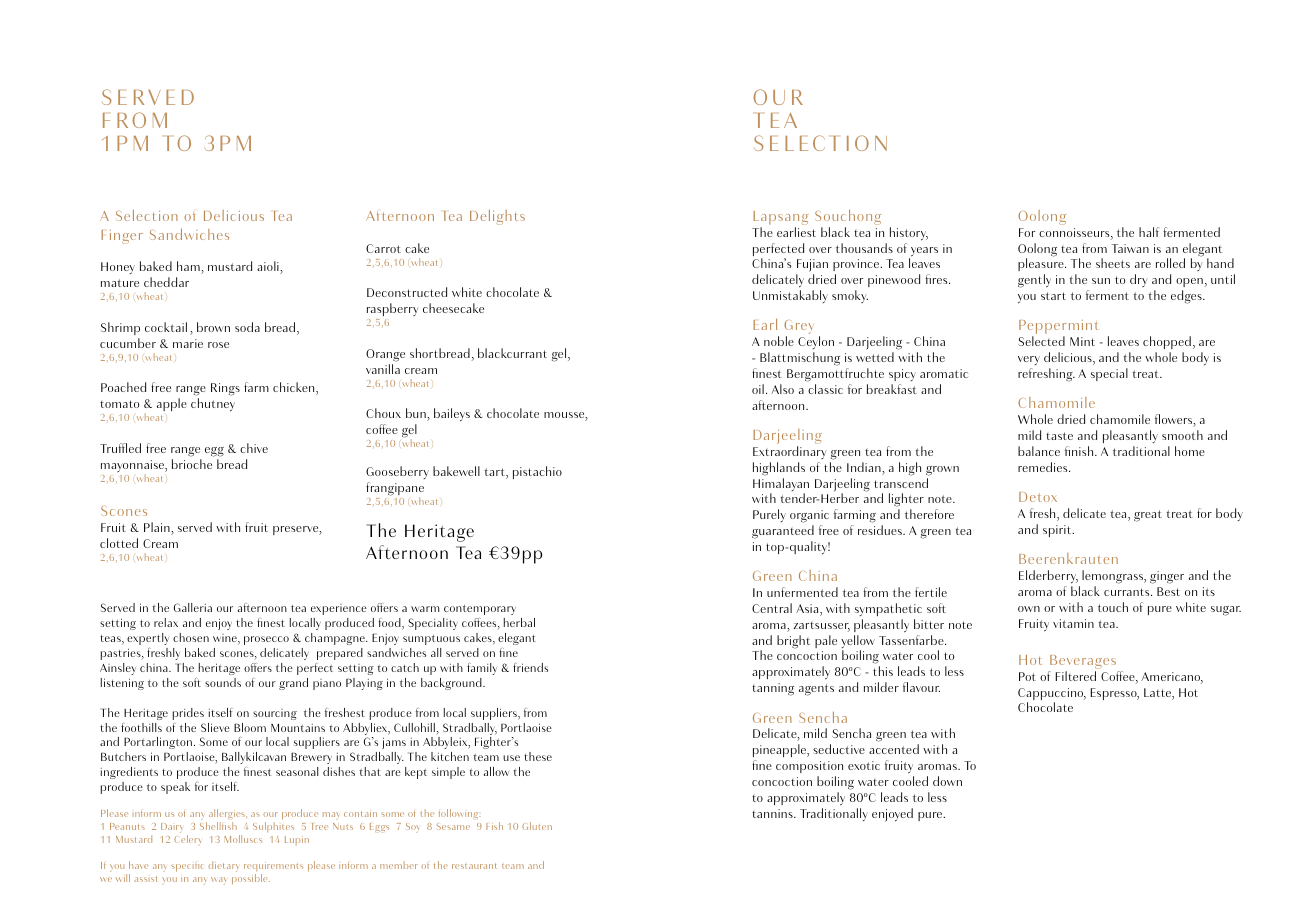  Describe the element at coordinates (1058, 531) in the screenshot. I see `spirit` at that location.
